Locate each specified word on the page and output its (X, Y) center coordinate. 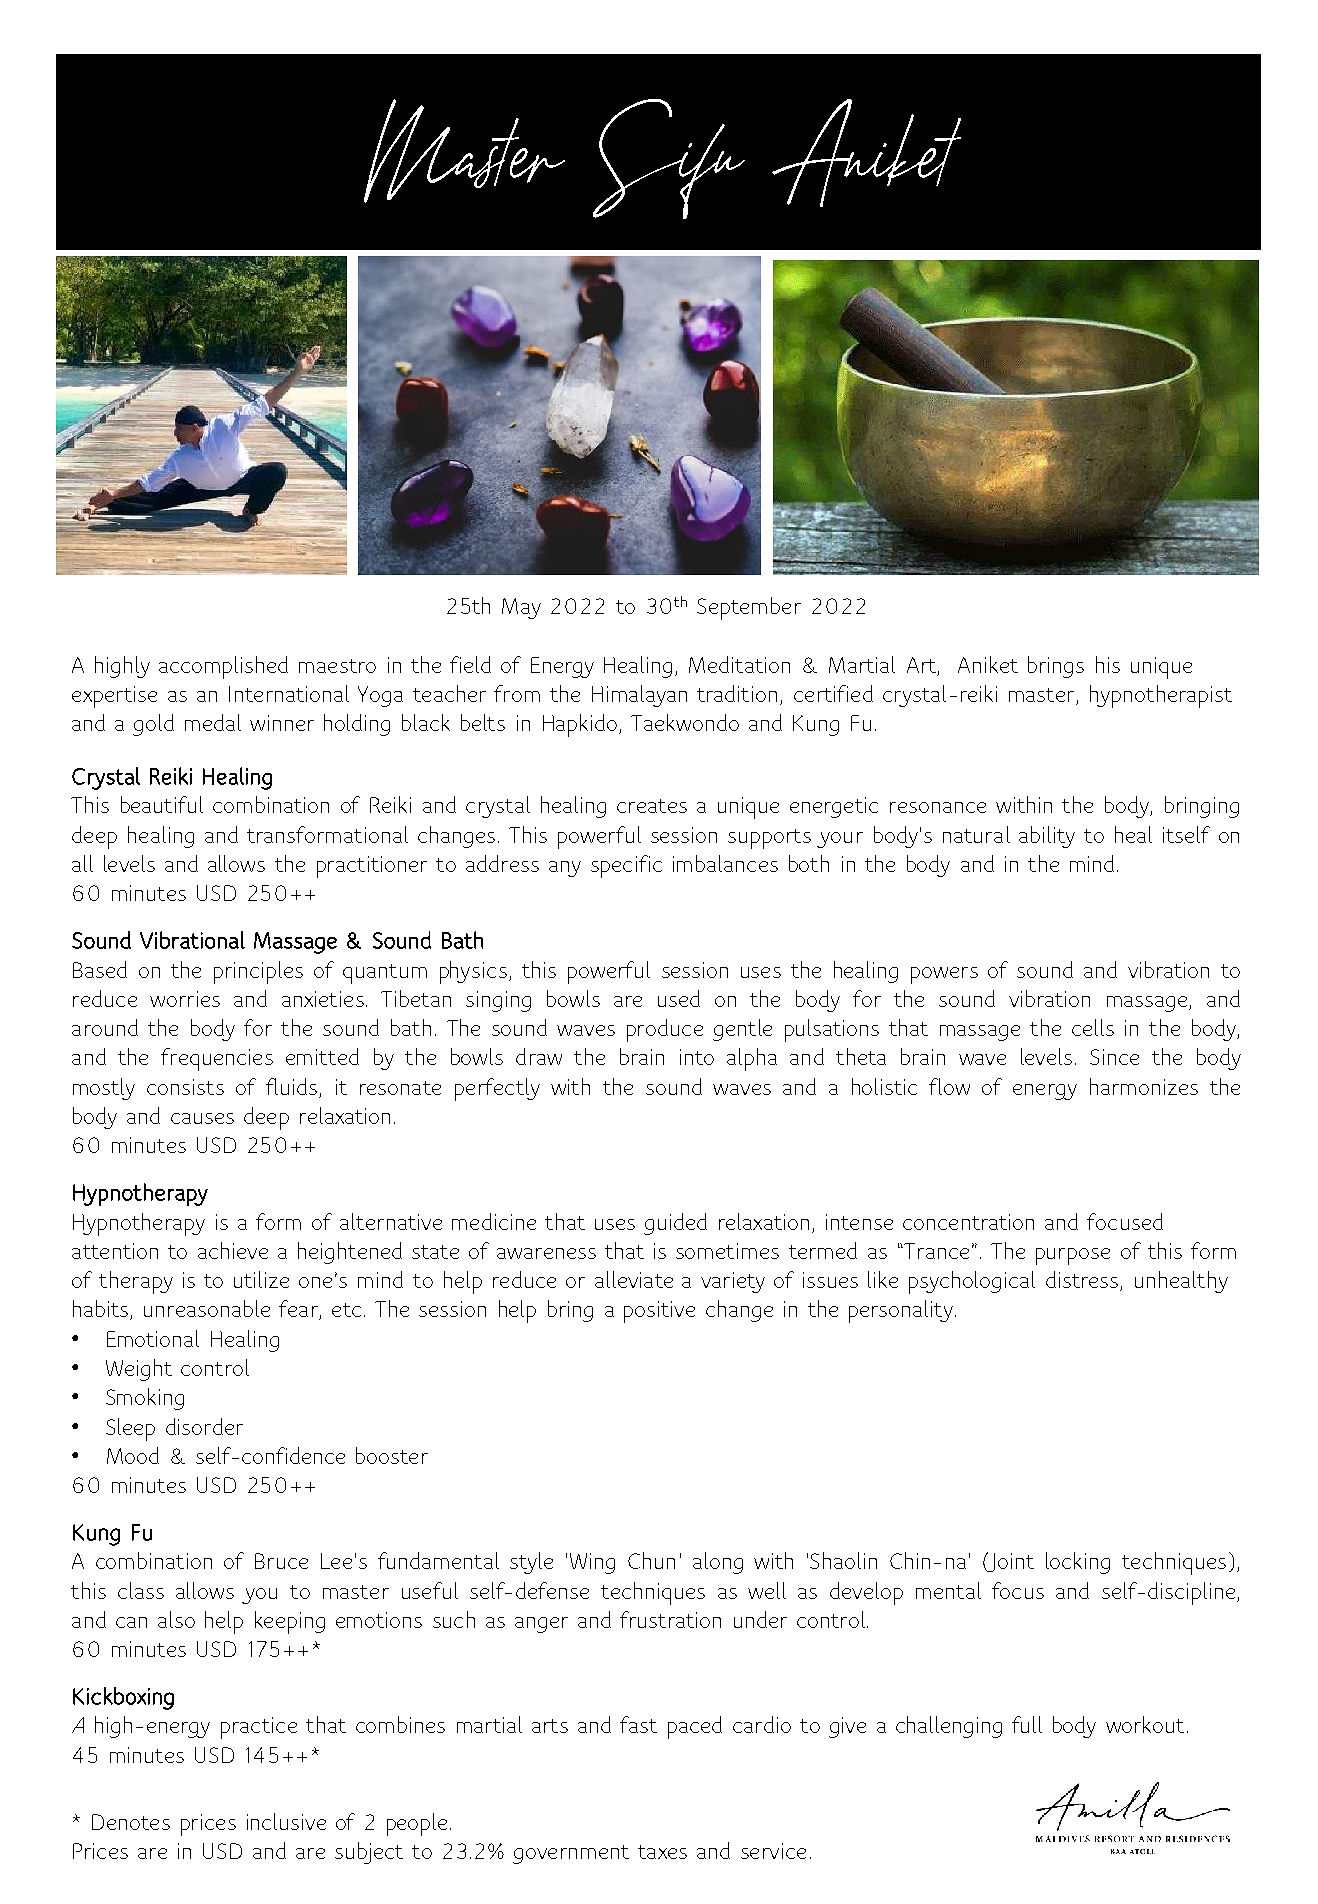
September (749, 608)
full (1027, 1724)
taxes (662, 1852)
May (521, 608)
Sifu (669, 159)
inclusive (286, 1821)
